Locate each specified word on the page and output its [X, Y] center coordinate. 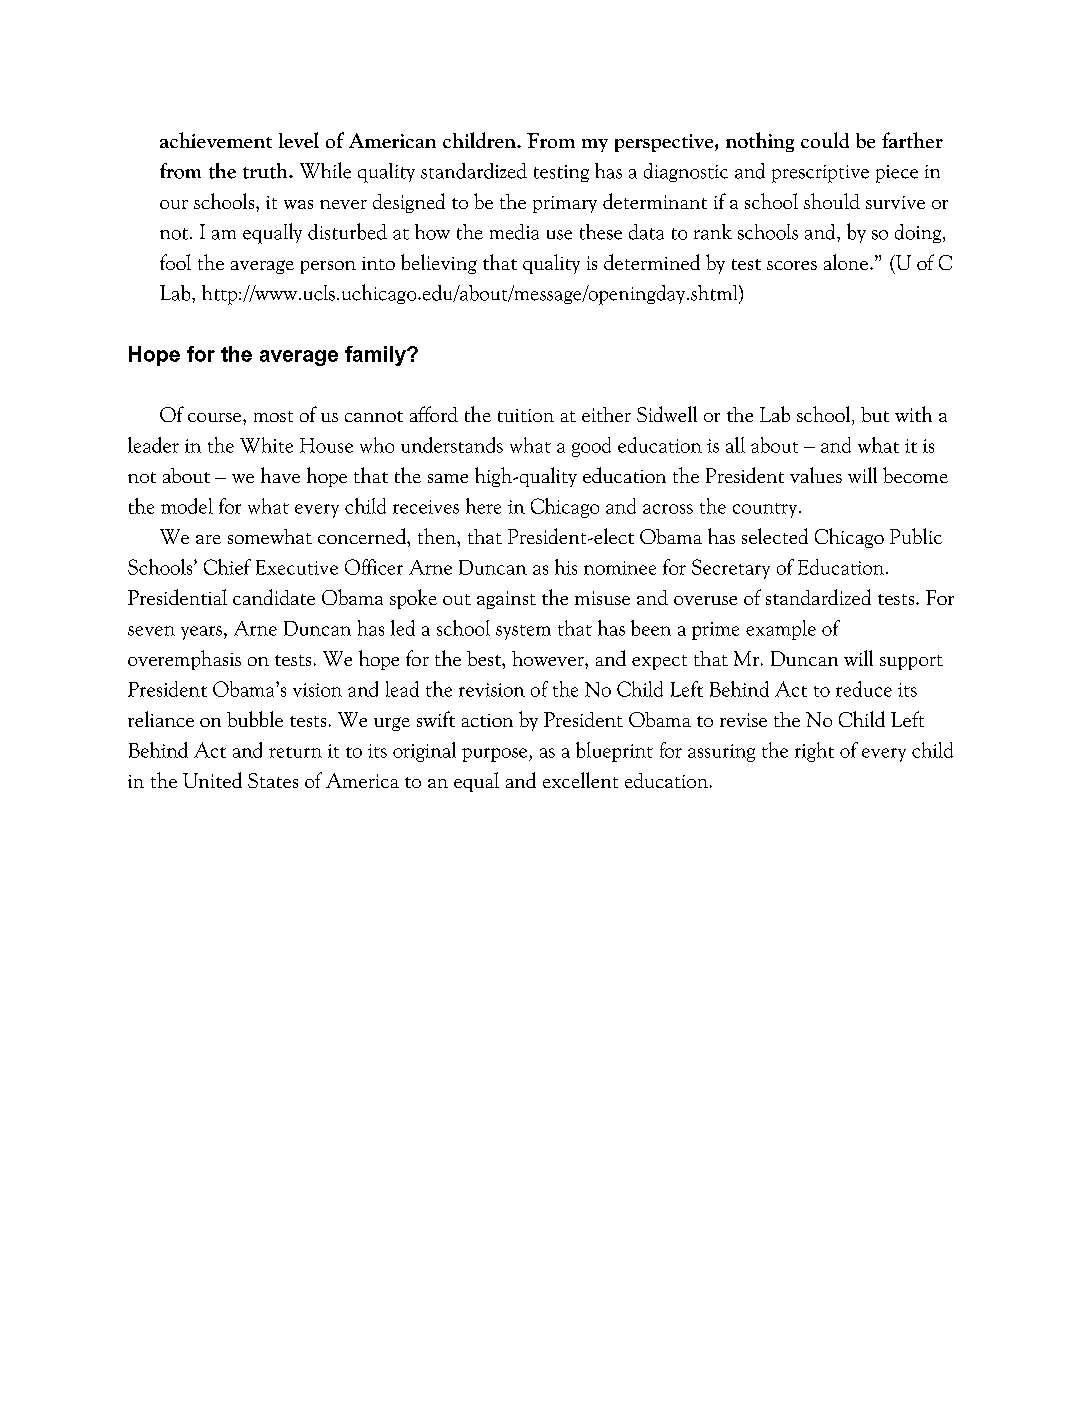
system [523, 632]
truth [266, 171]
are [208, 539]
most [273, 416]
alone [846, 262]
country [766, 510]
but [875, 414]
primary [565, 204]
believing [439, 264]
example [781, 630]
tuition [526, 415]
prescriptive [820, 174]
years [201, 633]
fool [175, 262]
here [483, 506]
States [273, 780]
